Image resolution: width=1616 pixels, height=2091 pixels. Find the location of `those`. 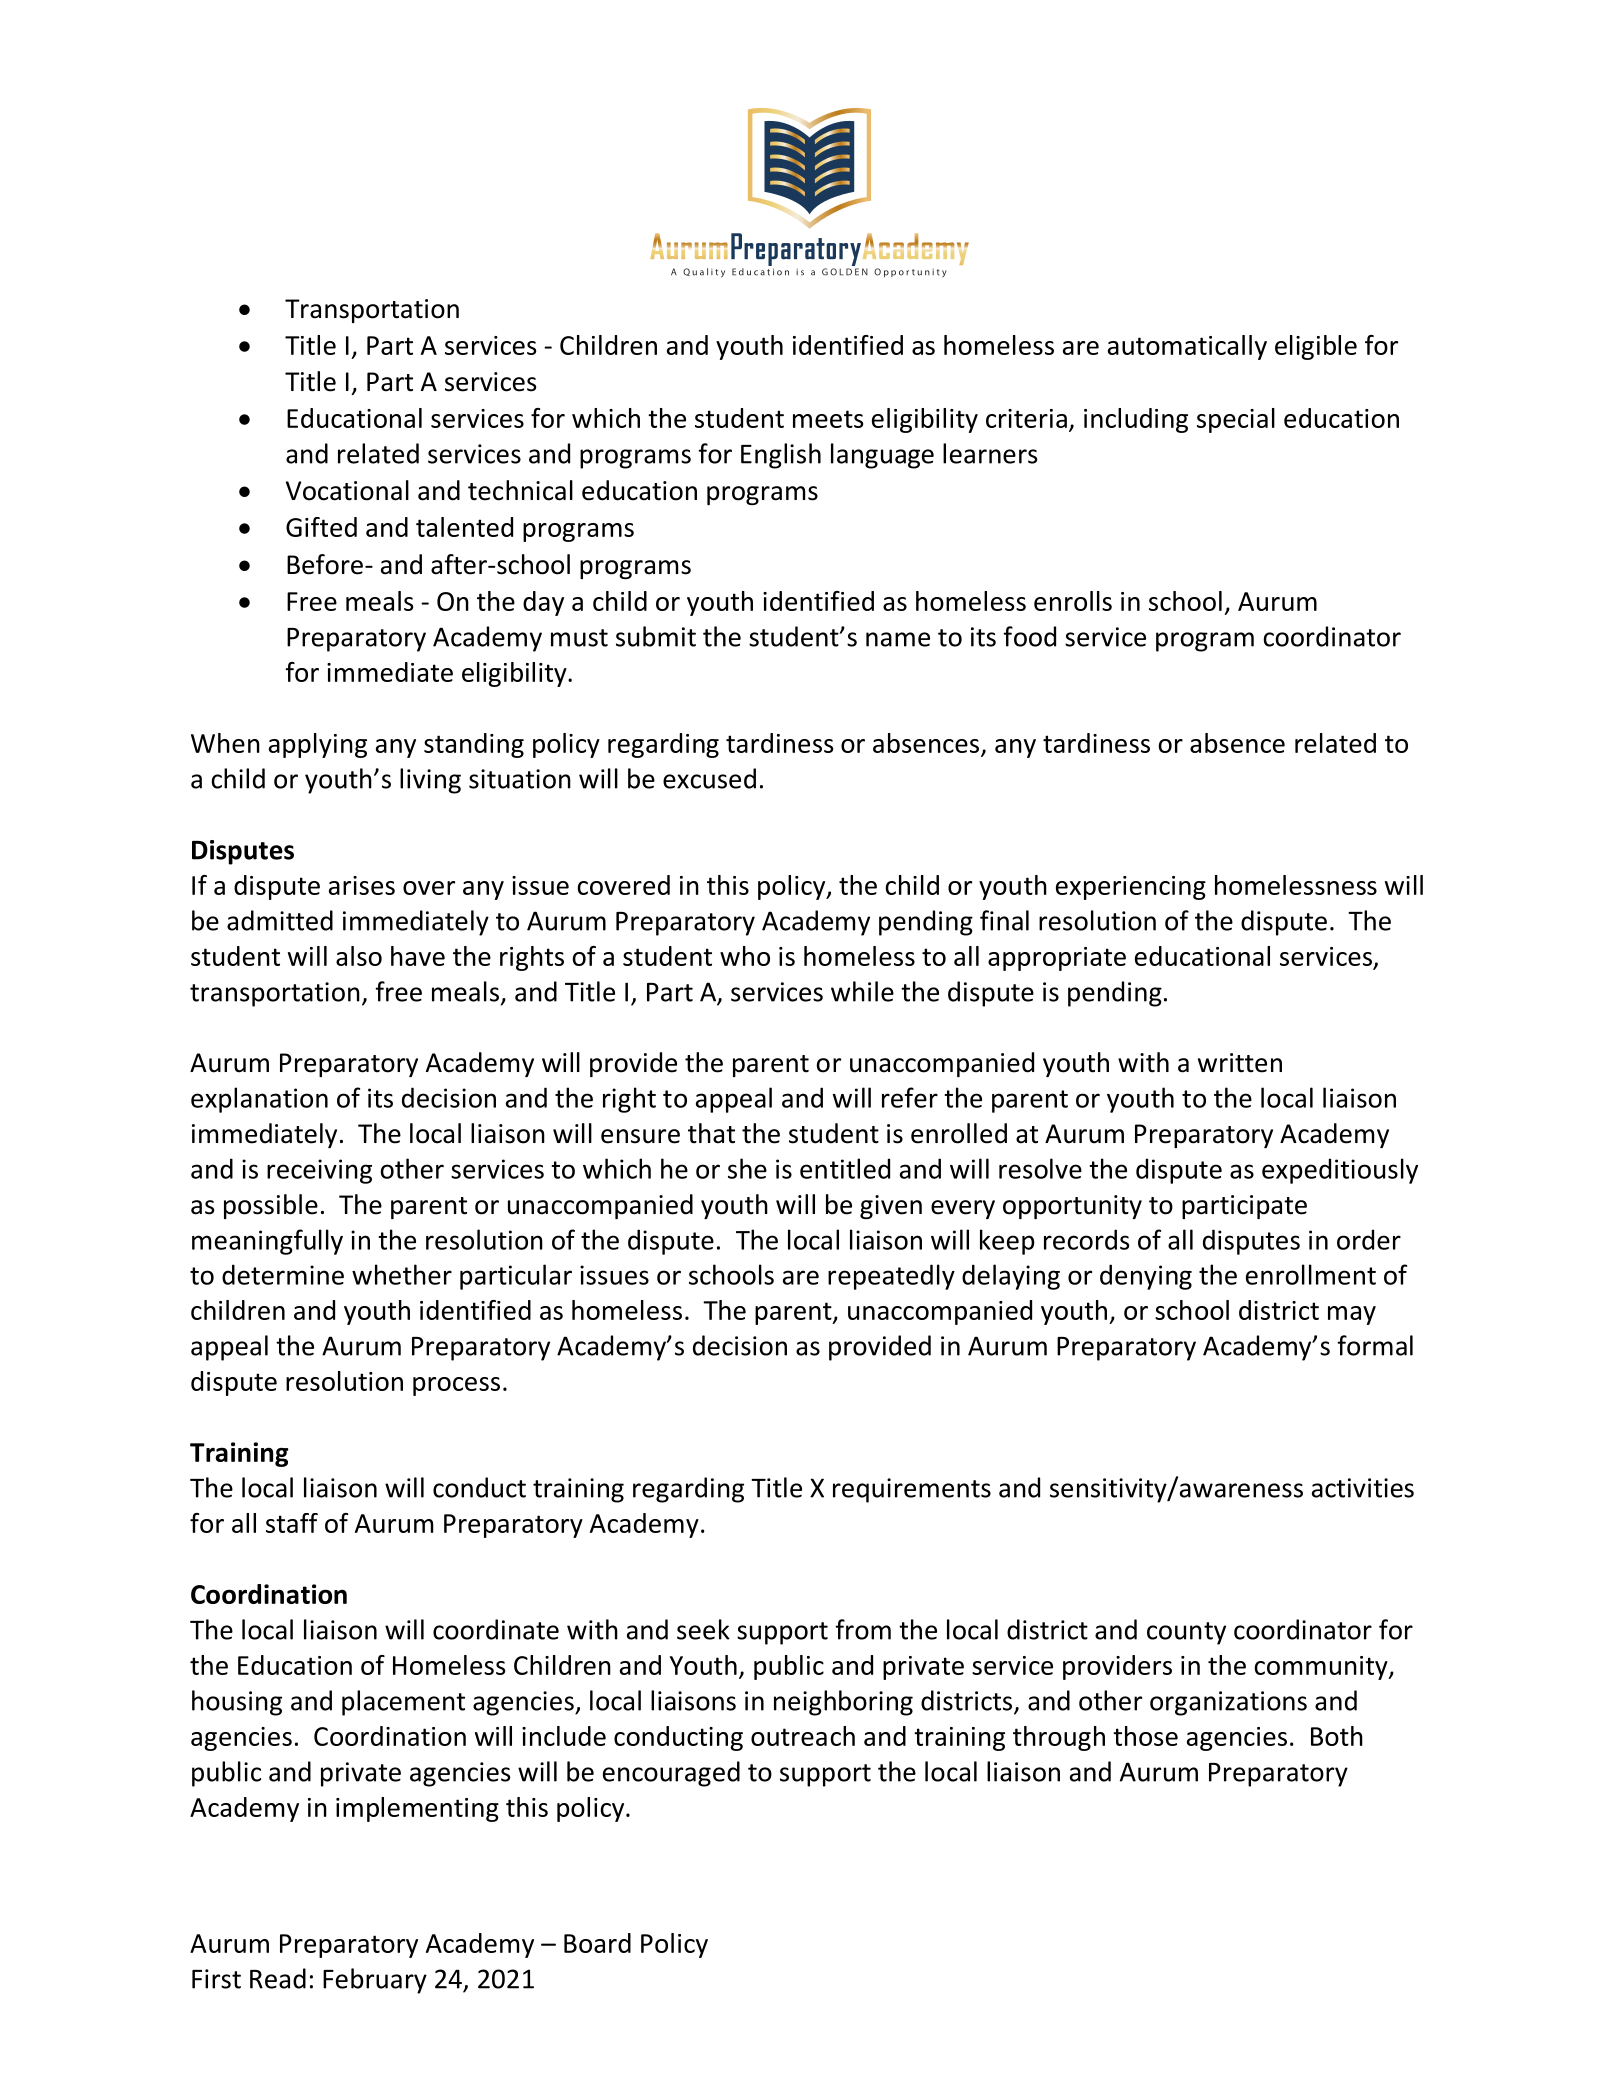

those is located at coordinates (1145, 1736).
